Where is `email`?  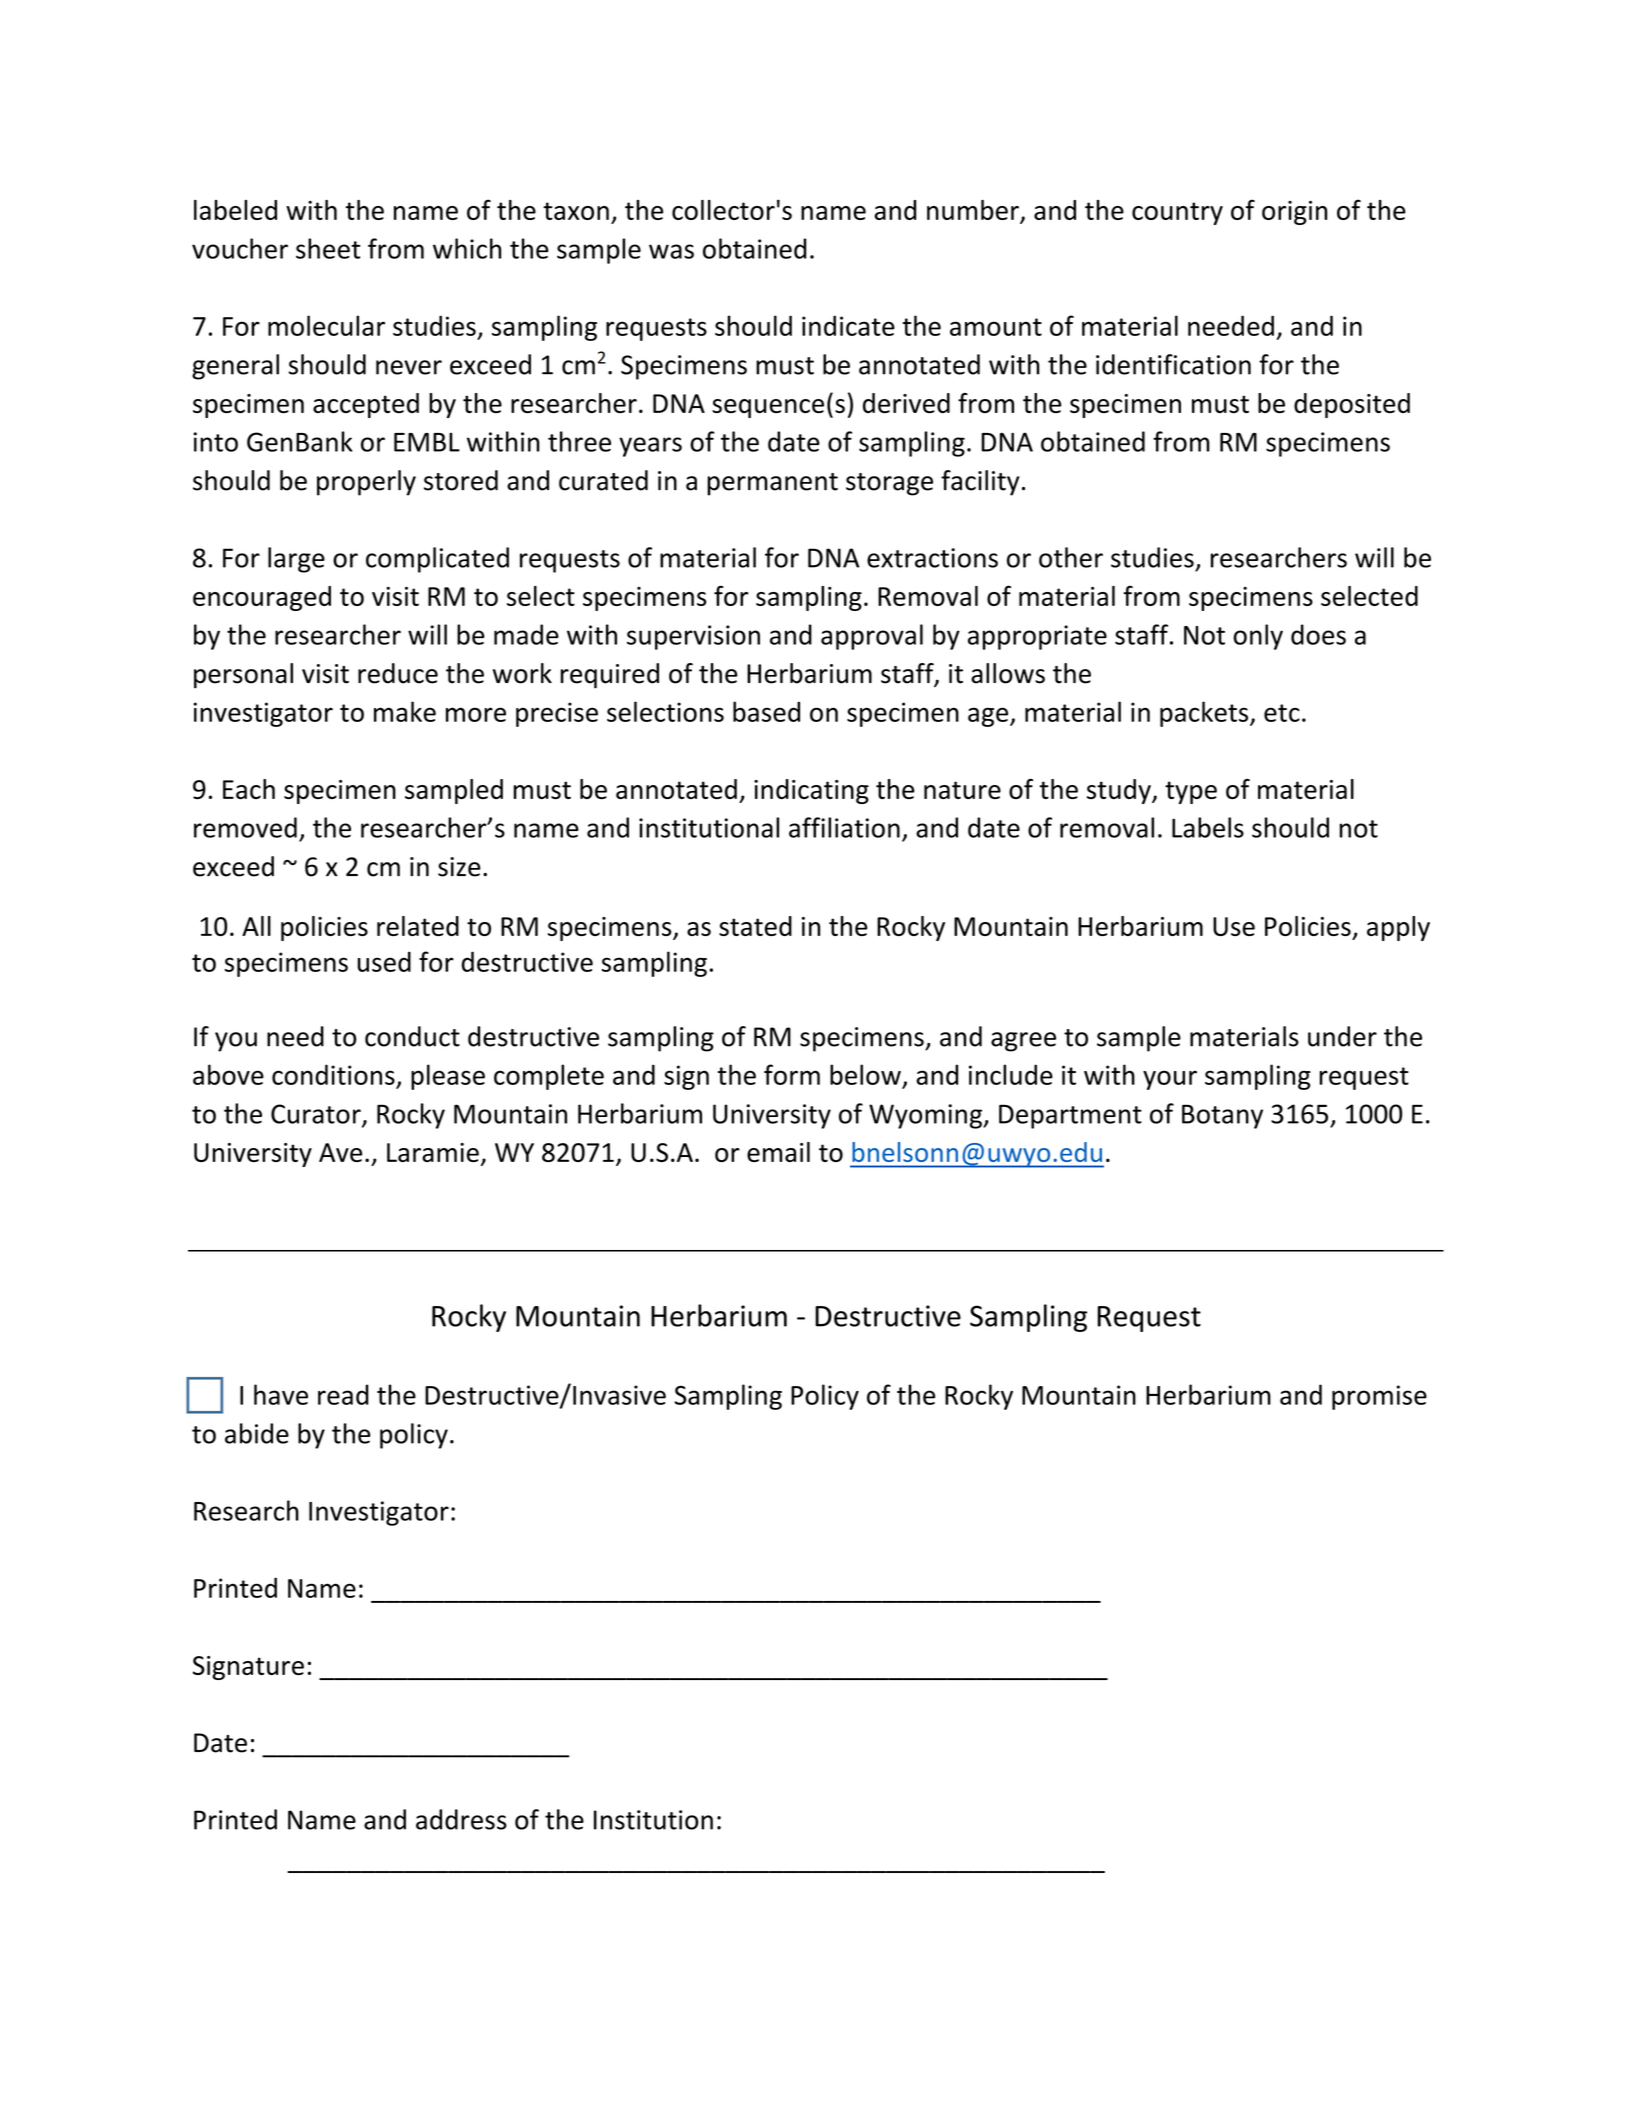 email is located at coordinates (778, 1152).
